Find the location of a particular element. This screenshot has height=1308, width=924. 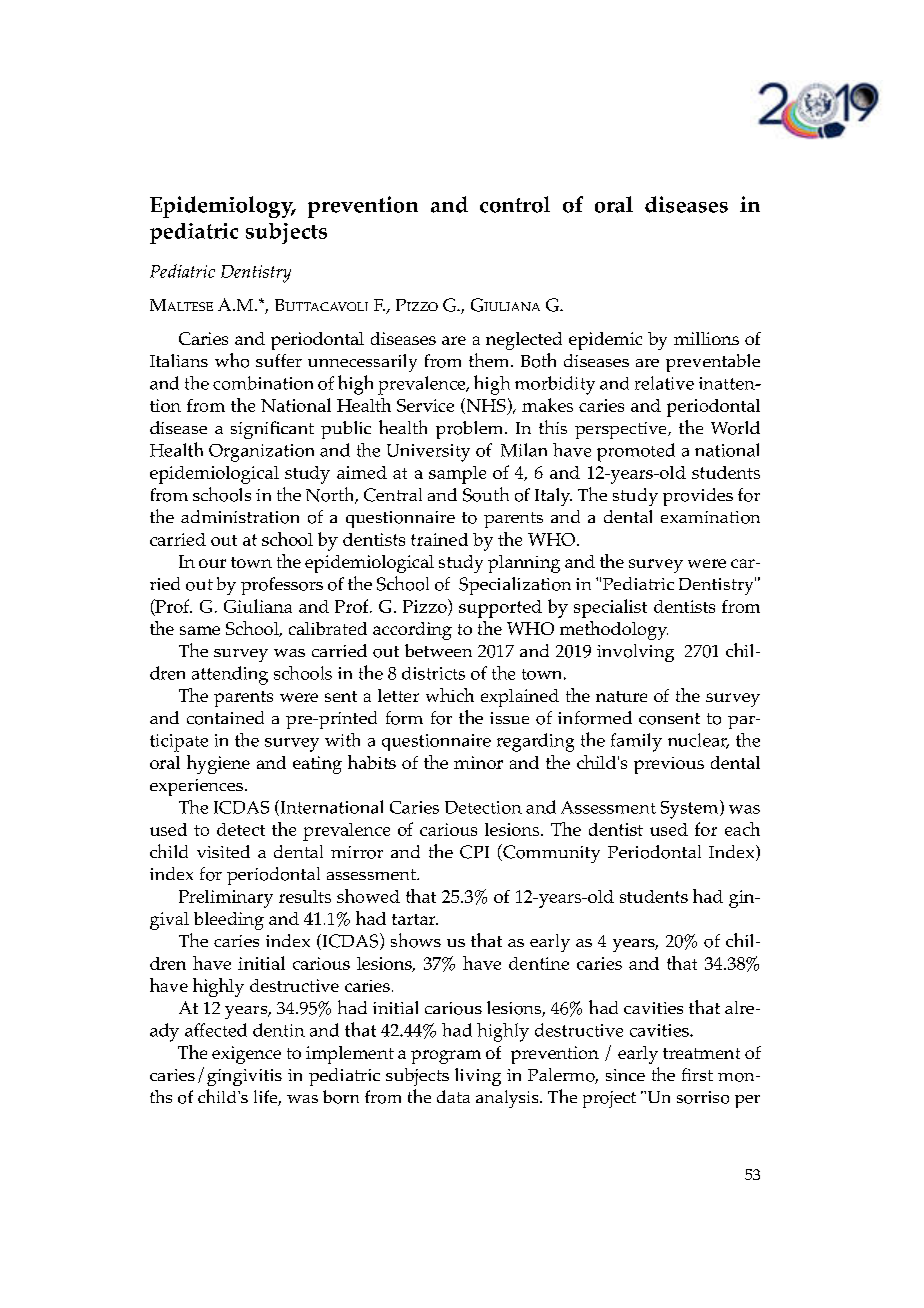

between is located at coordinates (438, 650).
